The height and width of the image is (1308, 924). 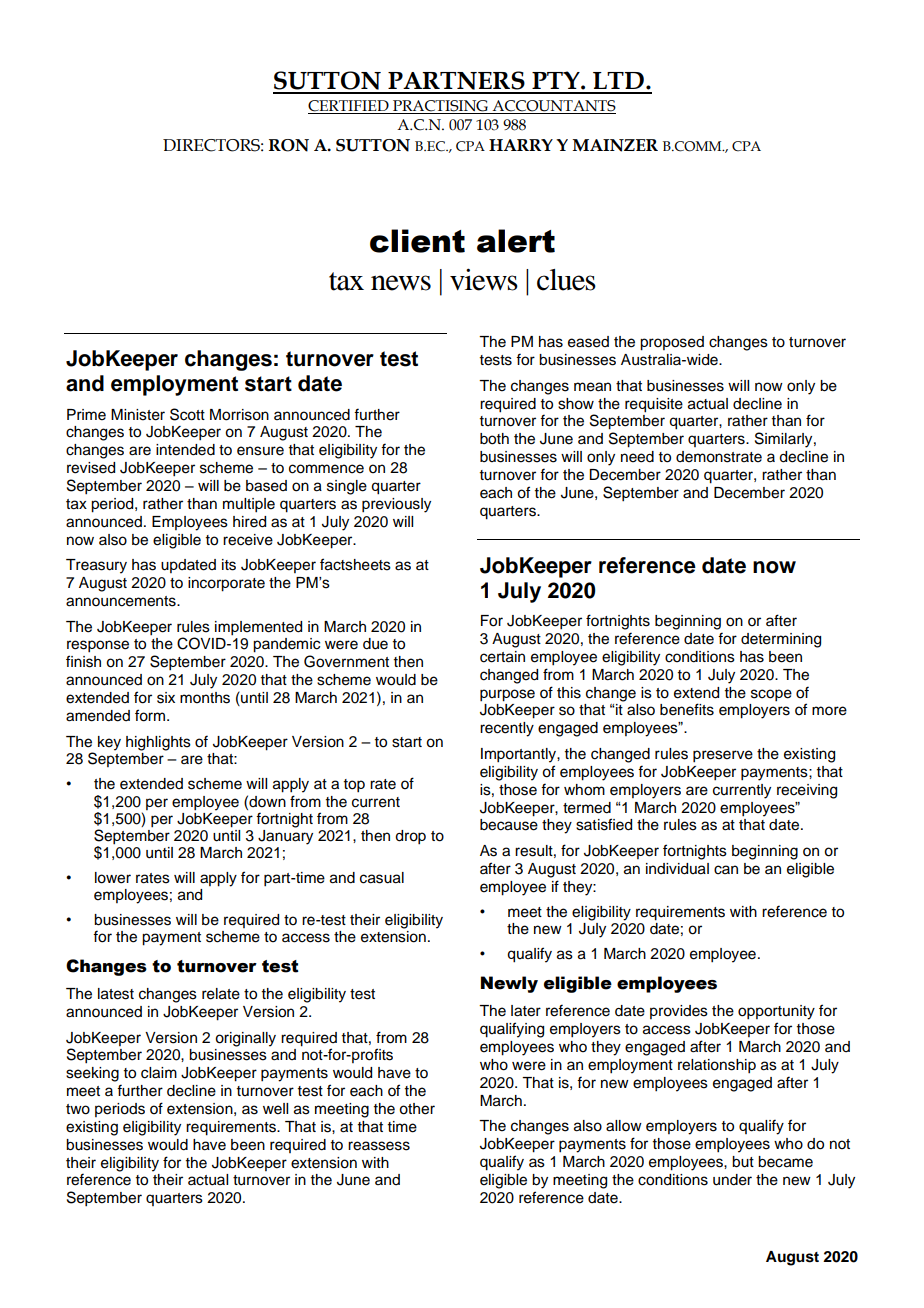 I want to click on can, so click(x=726, y=870).
